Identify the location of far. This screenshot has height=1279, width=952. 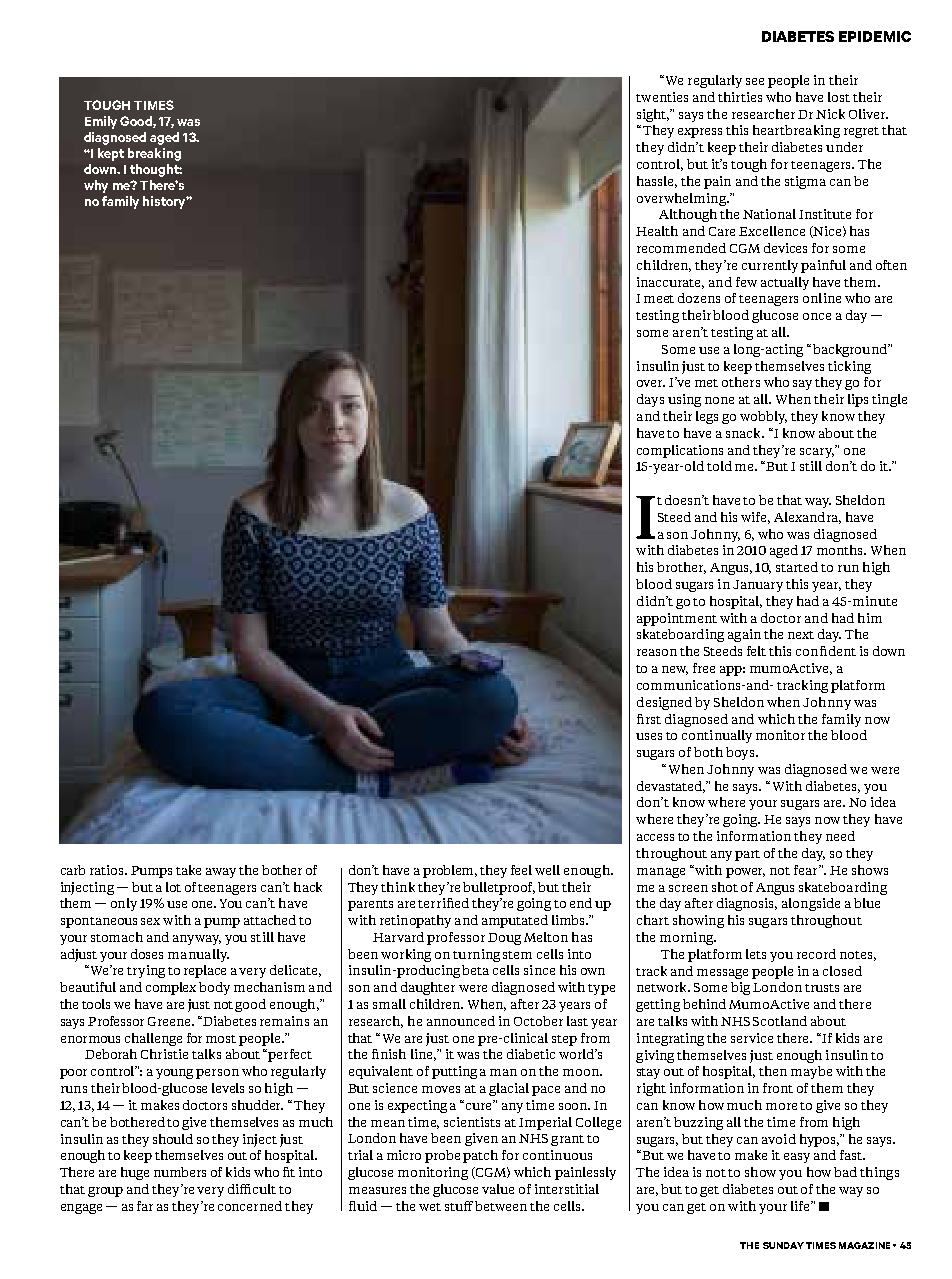
(145, 1206).
